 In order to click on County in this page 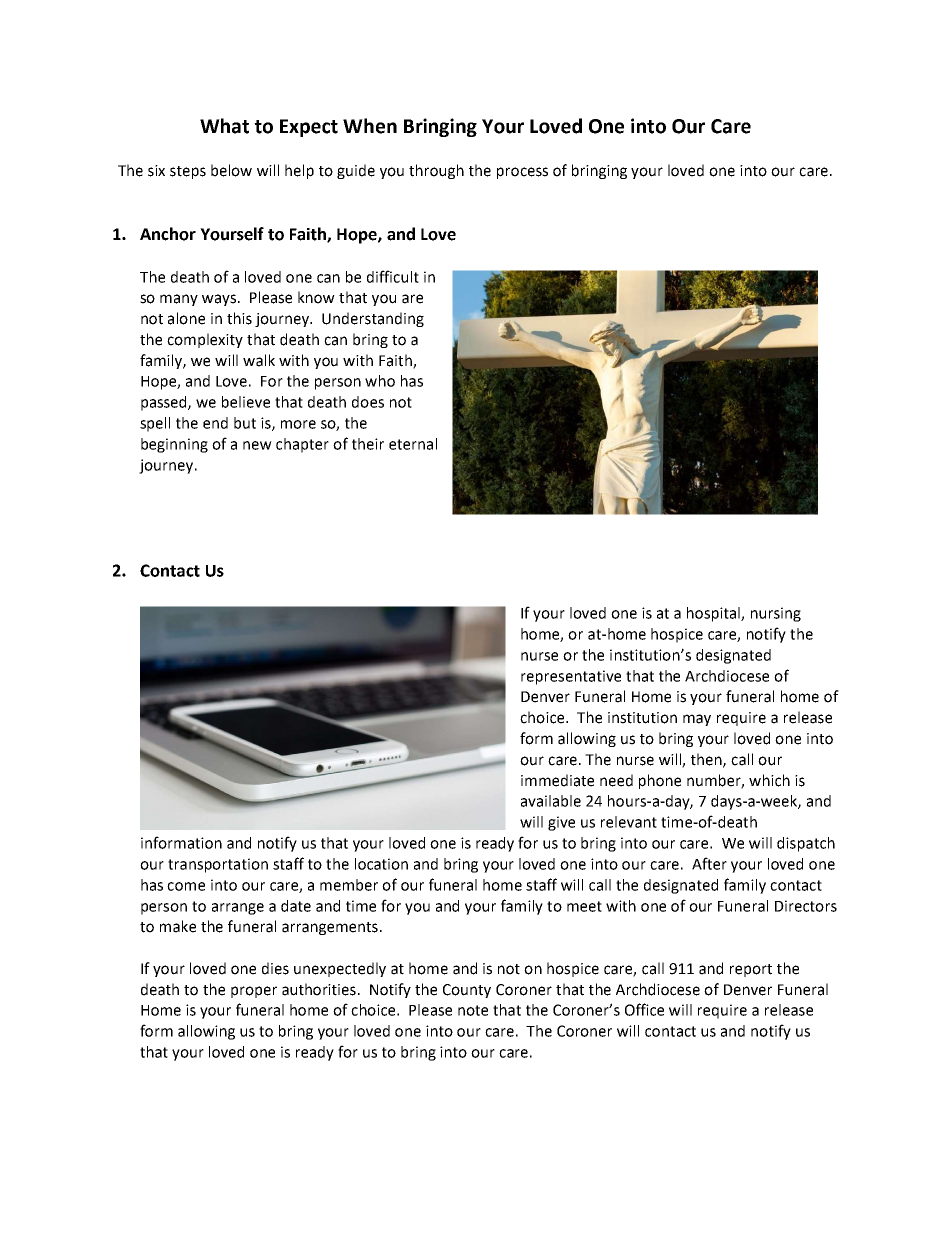, I will do `click(467, 991)`.
